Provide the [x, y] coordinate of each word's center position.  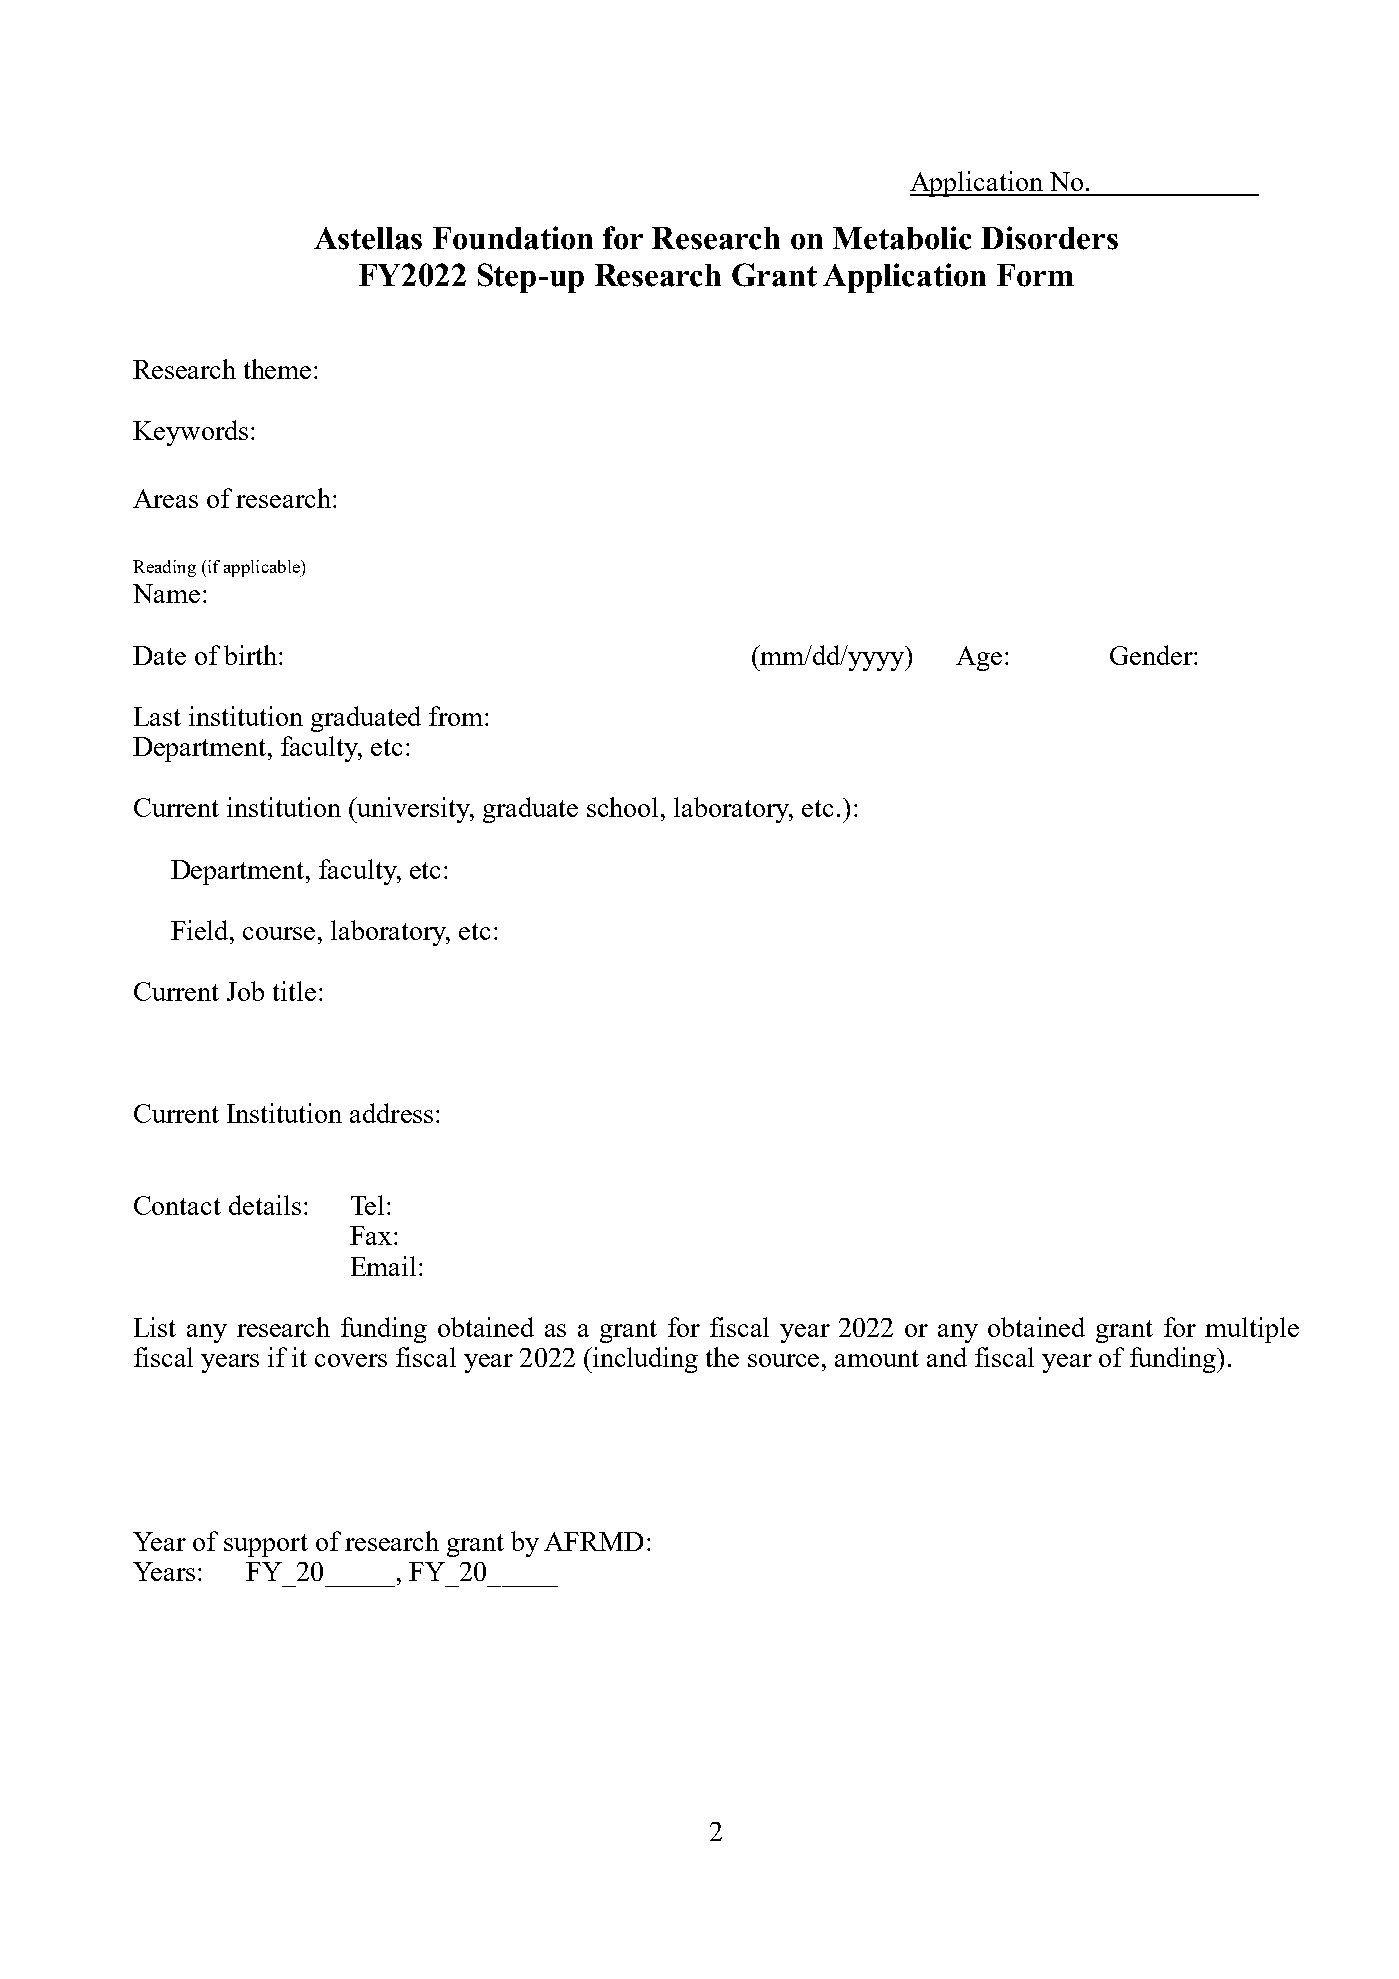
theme [277, 369]
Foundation [513, 238]
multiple [1252, 1330]
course [279, 933]
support [266, 1545]
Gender [1152, 655]
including [644, 1360]
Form [1035, 275]
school [624, 807]
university [413, 810]
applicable [263, 568]
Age [979, 658]
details [265, 1205]
